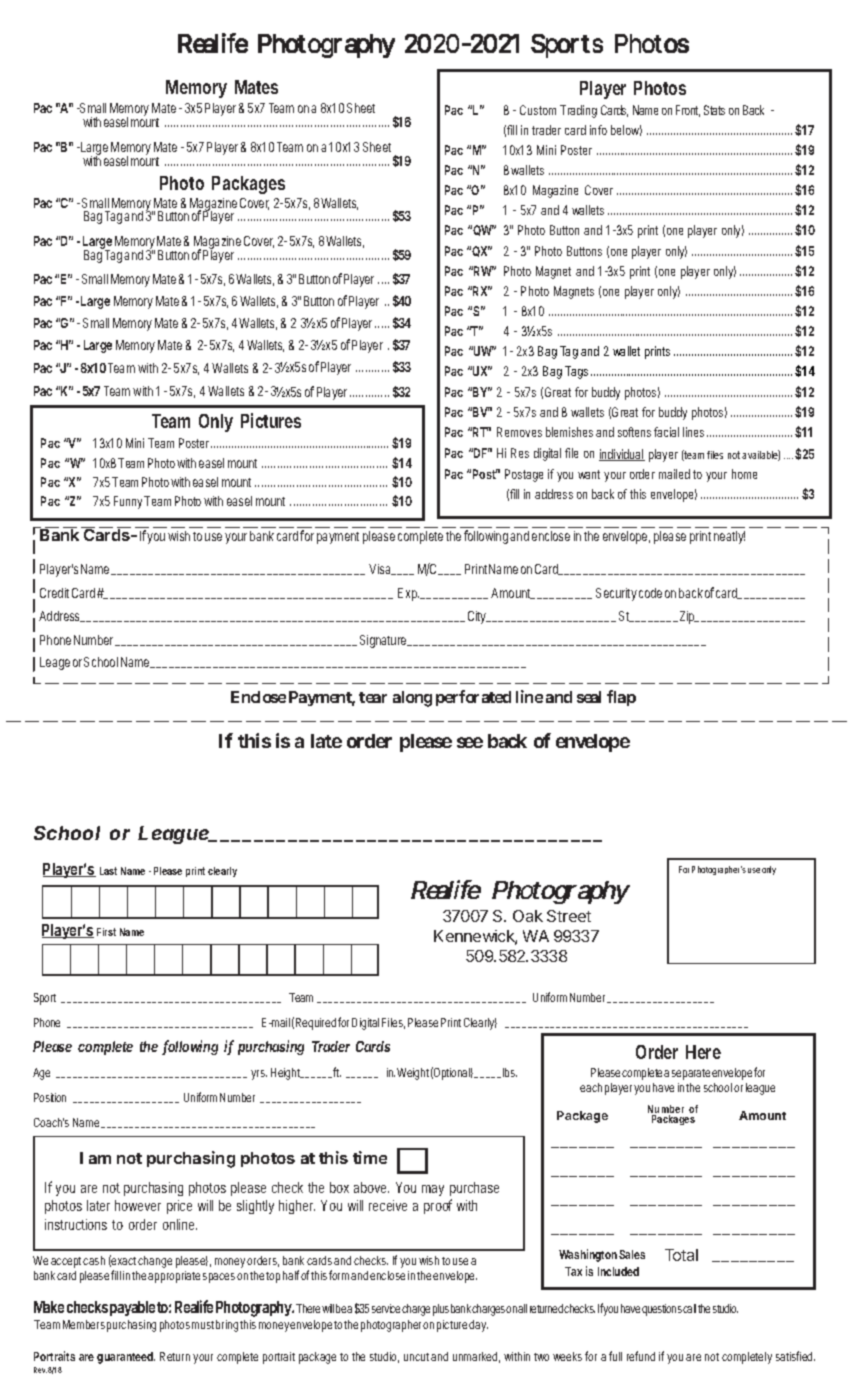 The height and width of the page is (1400, 849). Describe the element at coordinates (441, 1310) in the page. I see `plus` at that location.
